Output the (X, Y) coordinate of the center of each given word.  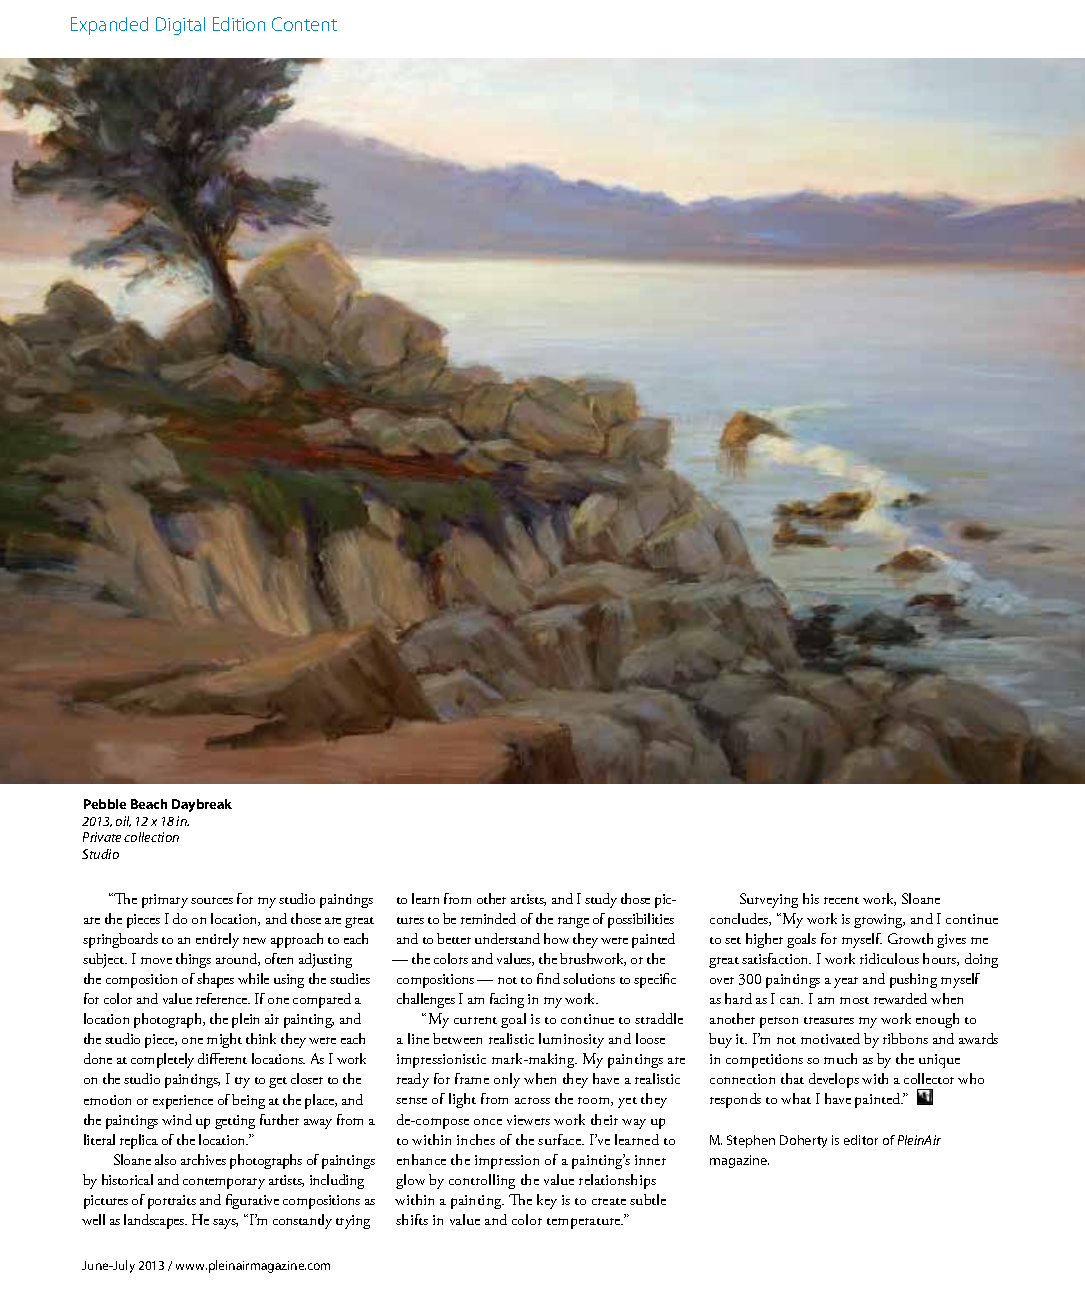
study (601, 900)
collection (151, 837)
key (547, 1201)
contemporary (224, 1183)
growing (879, 921)
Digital (180, 26)
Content (304, 24)
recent (841, 900)
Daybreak (202, 805)
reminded (488, 918)
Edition (239, 24)
